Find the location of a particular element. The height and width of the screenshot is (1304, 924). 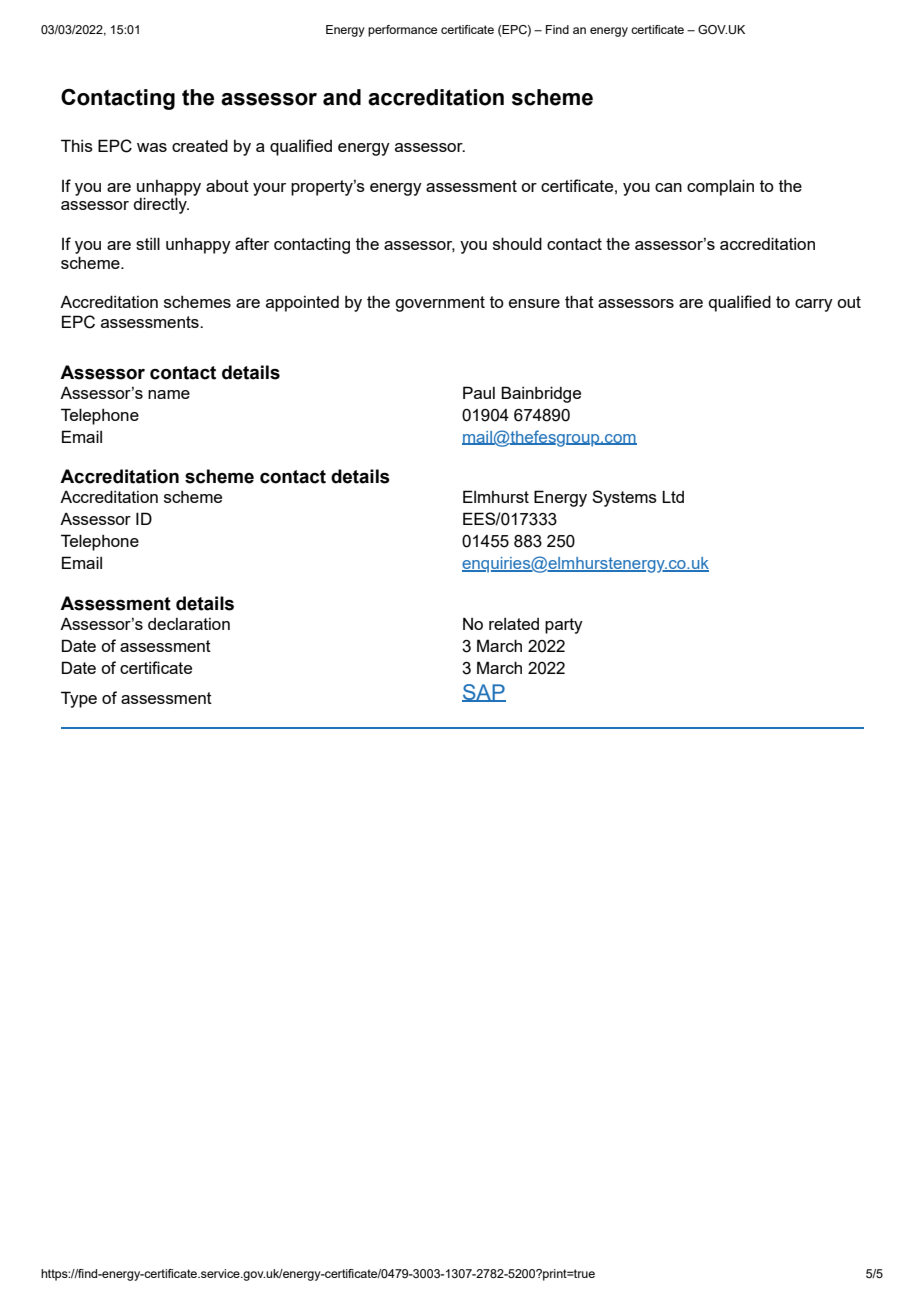

still is located at coordinates (148, 243).
